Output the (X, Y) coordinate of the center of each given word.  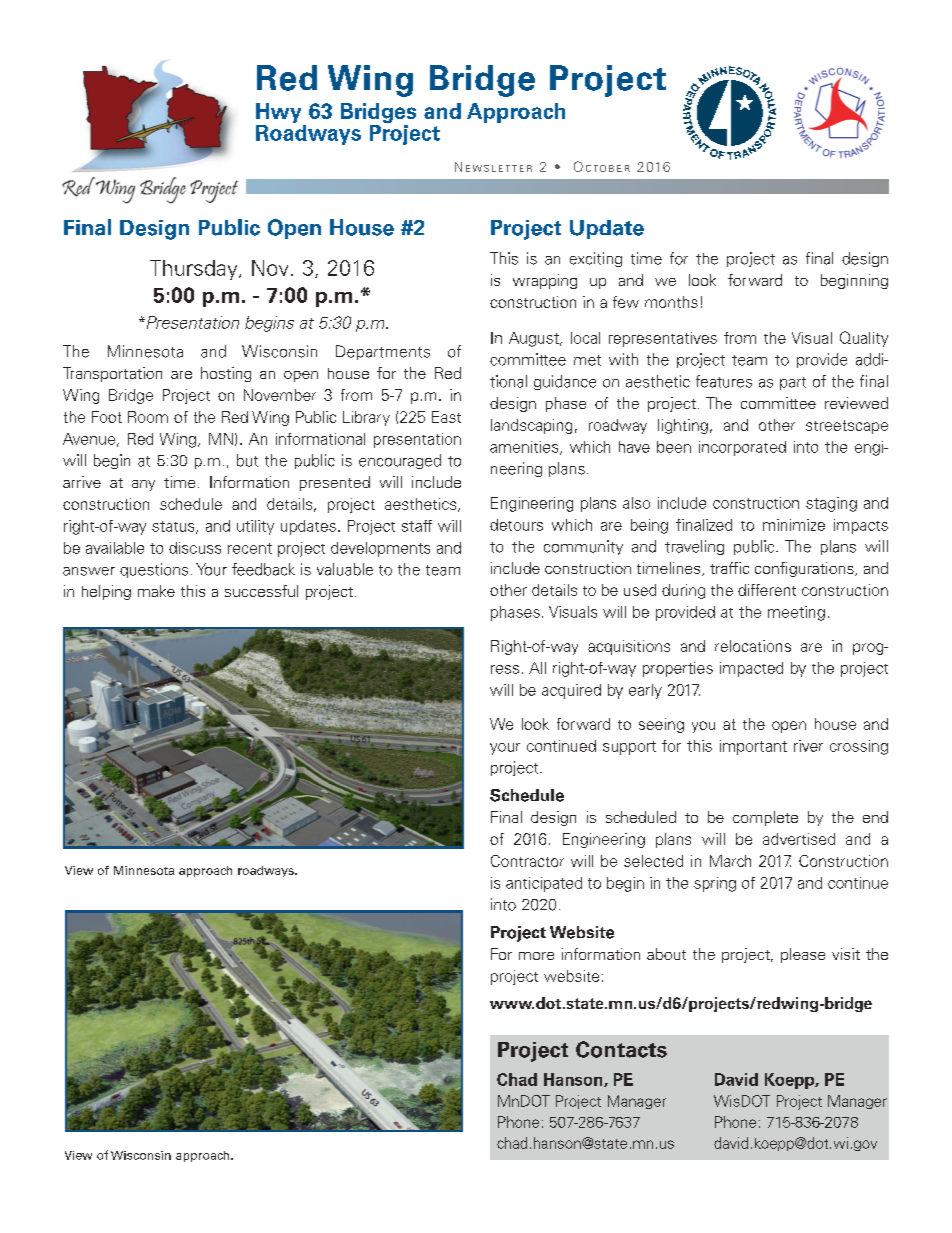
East (446, 417)
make (156, 591)
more (536, 956)
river (808, 746)
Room (148, 417)
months (671, 302)
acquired (571, 691)
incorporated (742, 448)
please (803, 955)
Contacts (621, 1049)
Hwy (278, 113)
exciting (596, 259)
